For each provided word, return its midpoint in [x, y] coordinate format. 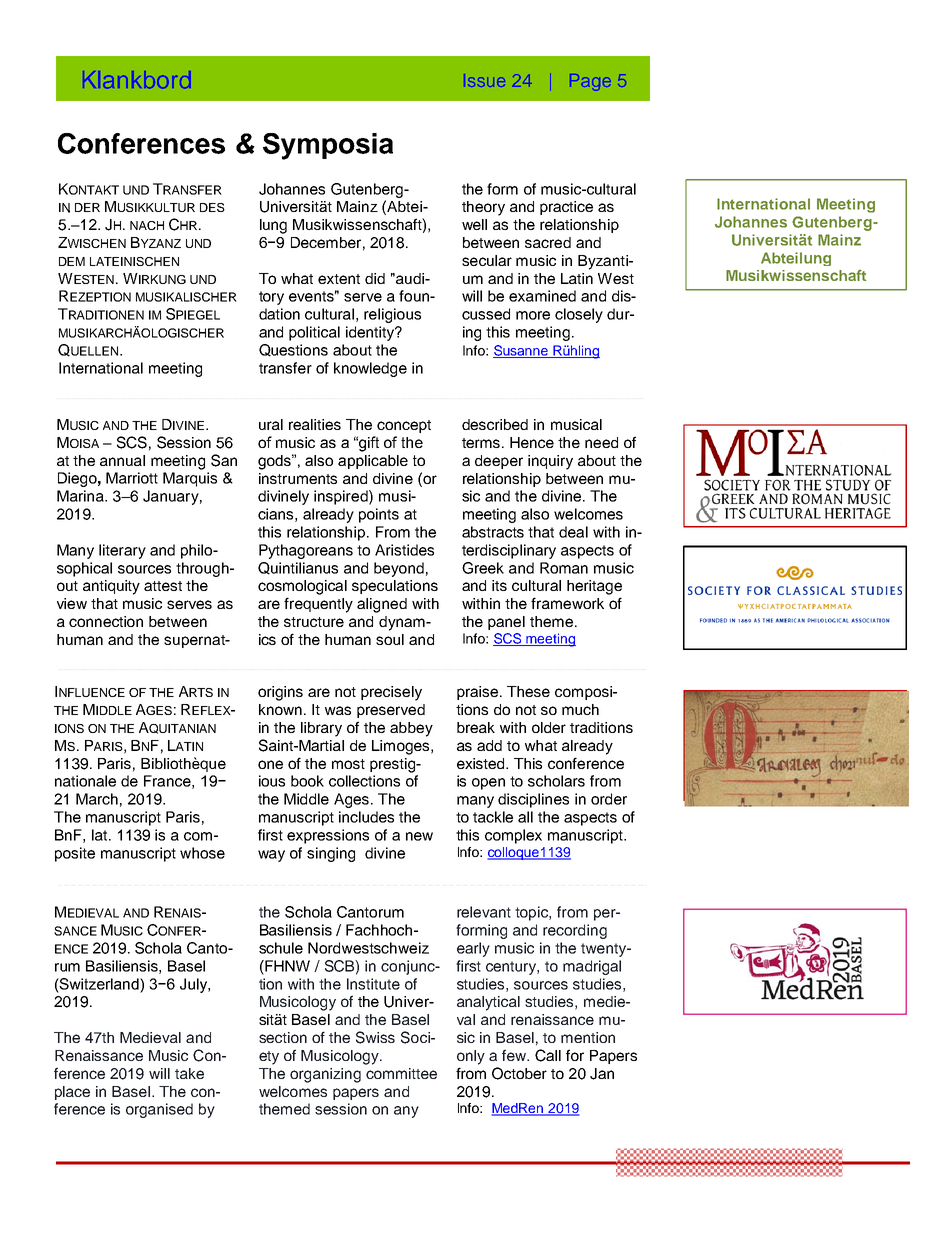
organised [159, 1110]
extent [339, 279]
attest [163, 586]
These [528, 691]
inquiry [550, 462]
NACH [147, 225]
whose [202, 853]
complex [513, 836]
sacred [548, 242]
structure [314, 622]
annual [122, 460]
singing [331, 854]
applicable [373, 462]
